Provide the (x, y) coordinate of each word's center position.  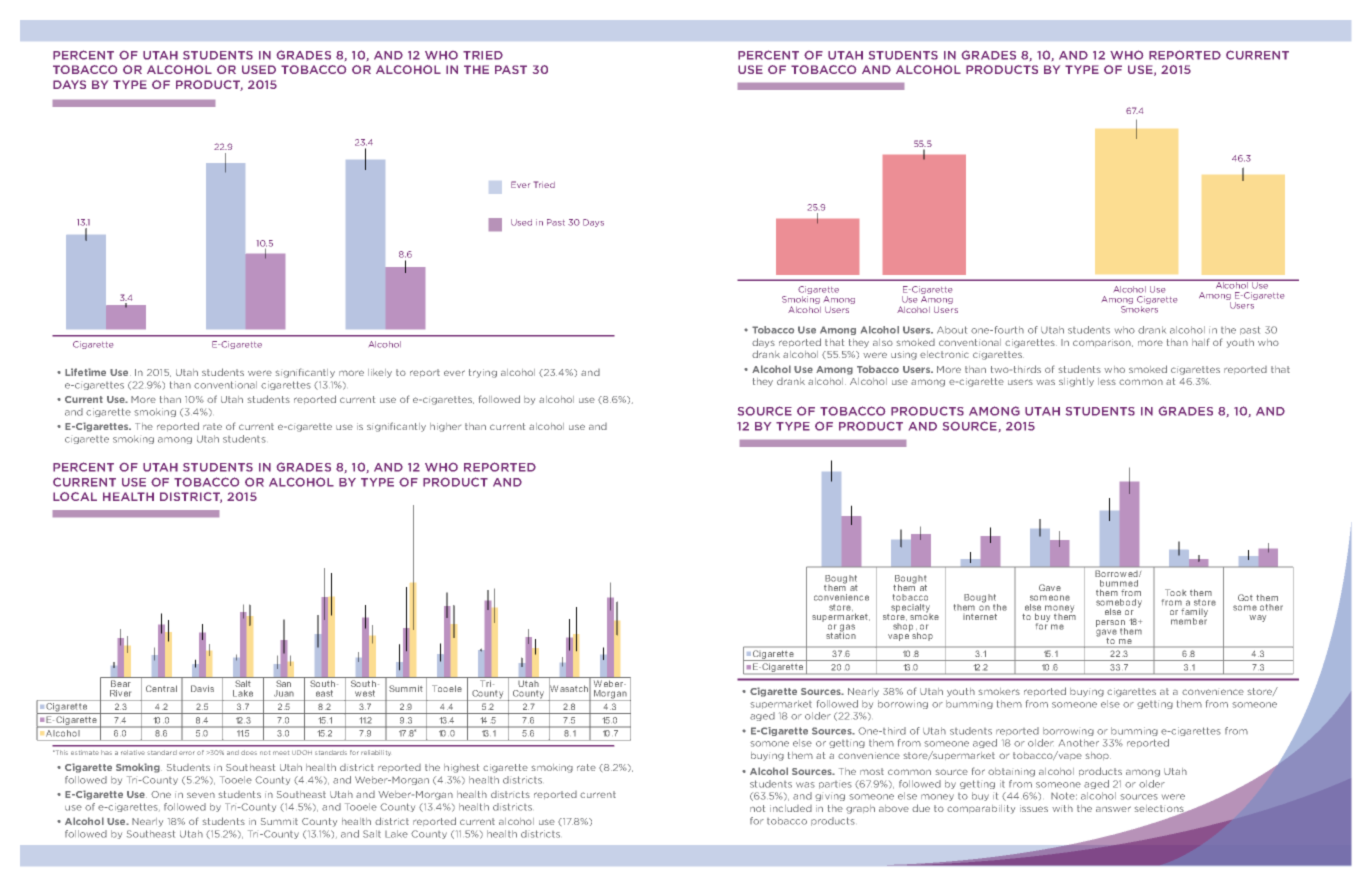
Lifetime (85, 372)
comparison (1103, 343)
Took (1175, 592)
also (883, 342)
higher (445, 427)
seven (201, 795)
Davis (202, 688)
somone (769, 744)
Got (1245, 597)
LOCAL (75, 496)
